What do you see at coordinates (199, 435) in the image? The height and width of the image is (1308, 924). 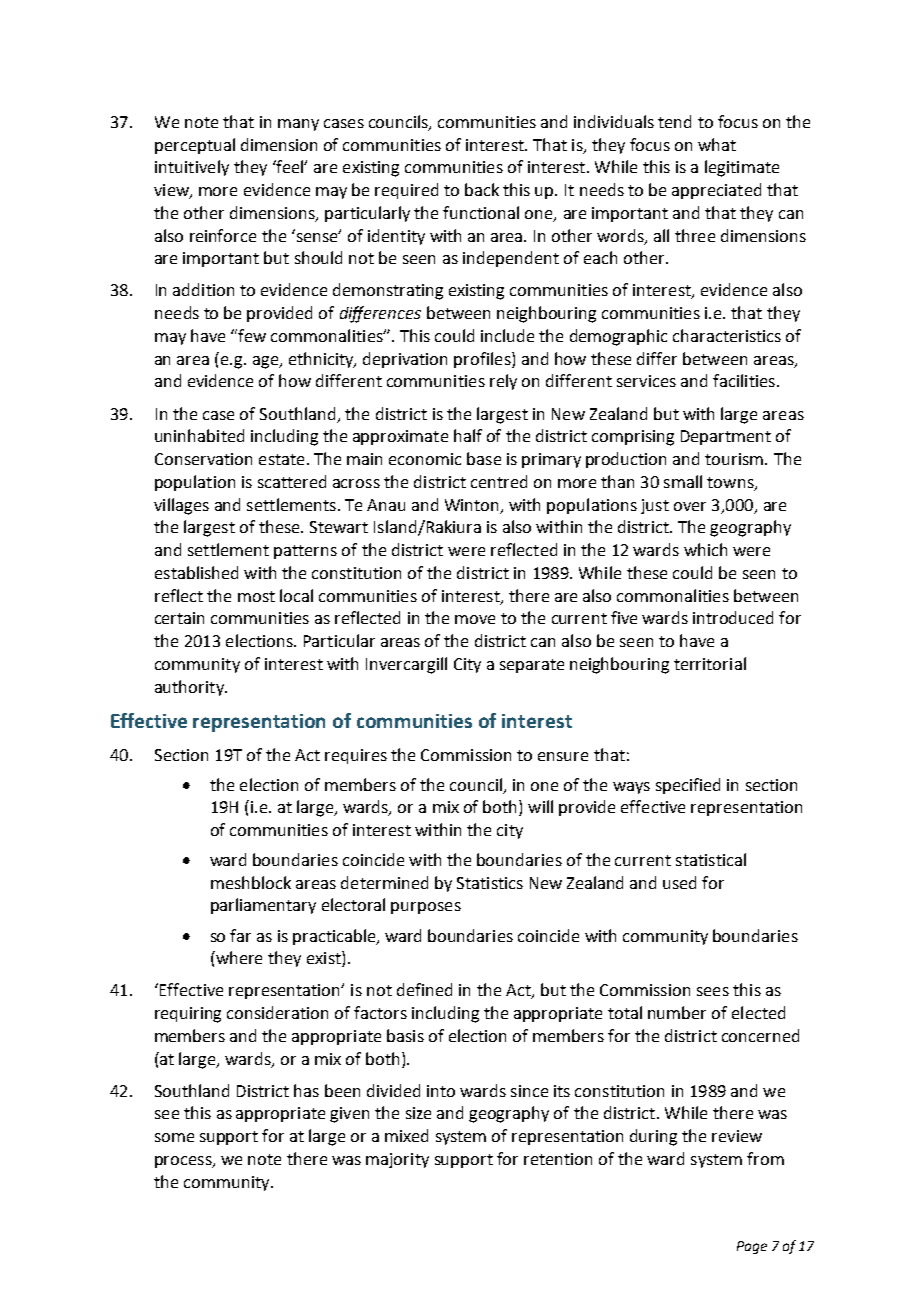 I see `uninhabited` at bounding box center [199, 435].
